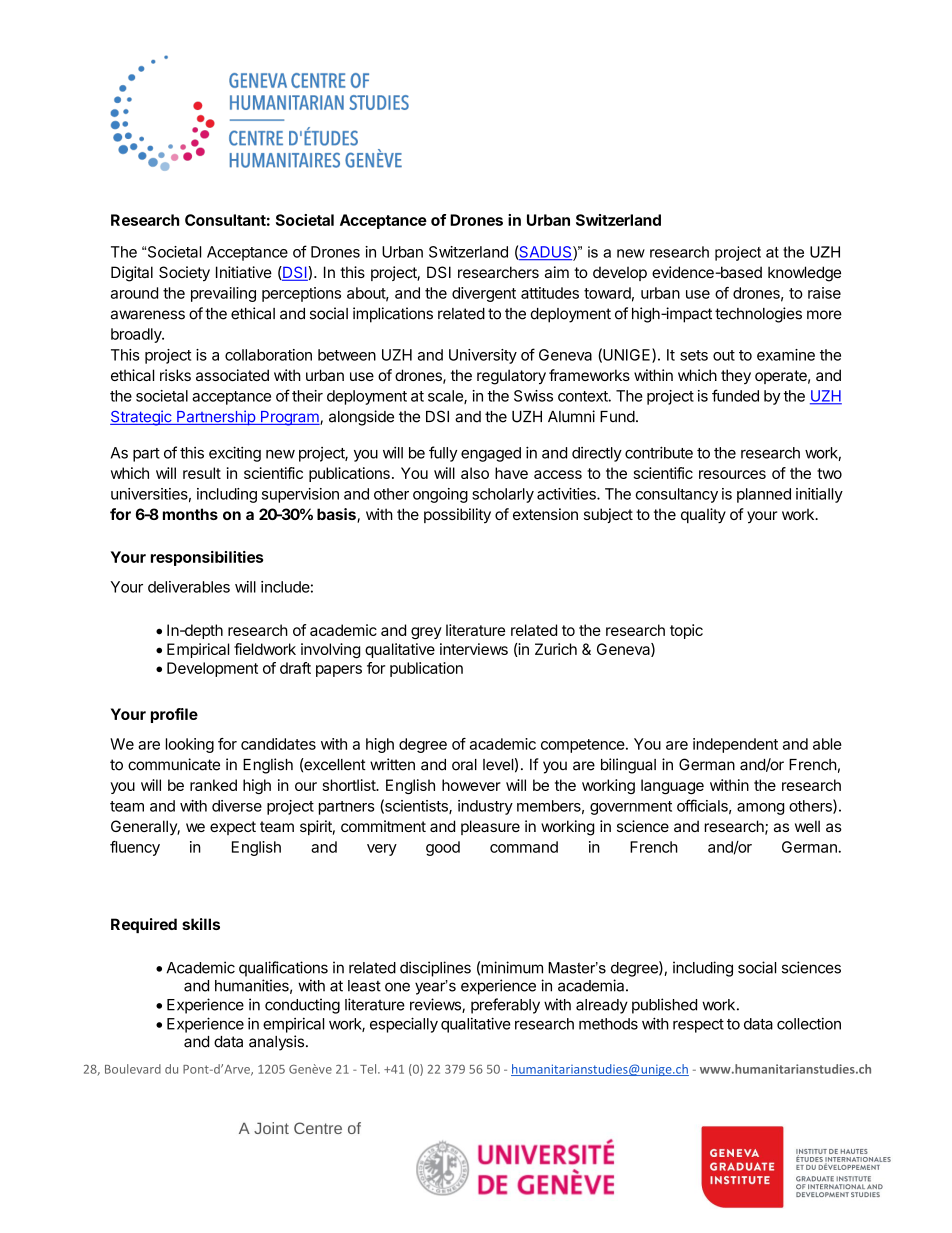  Describe the element at coordinates (475, 473) in the image. I see `also` at that location.
